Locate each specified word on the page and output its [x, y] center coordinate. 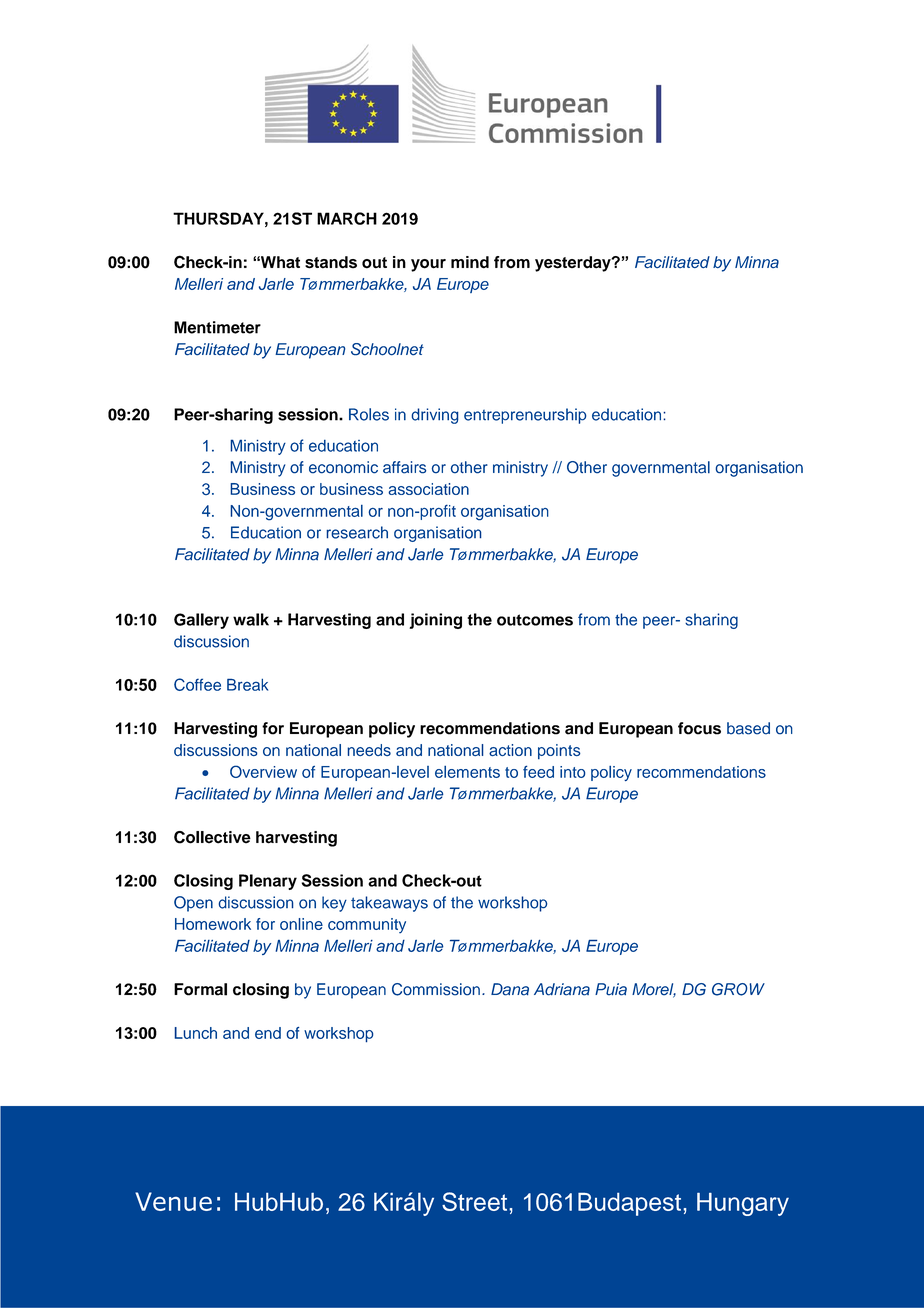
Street [476, 1201]
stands [331, 262]
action [510, 750]
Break [247, 684]
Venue [173, 1201]
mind [470, 262]
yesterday [574, 264]
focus [699, 728]
